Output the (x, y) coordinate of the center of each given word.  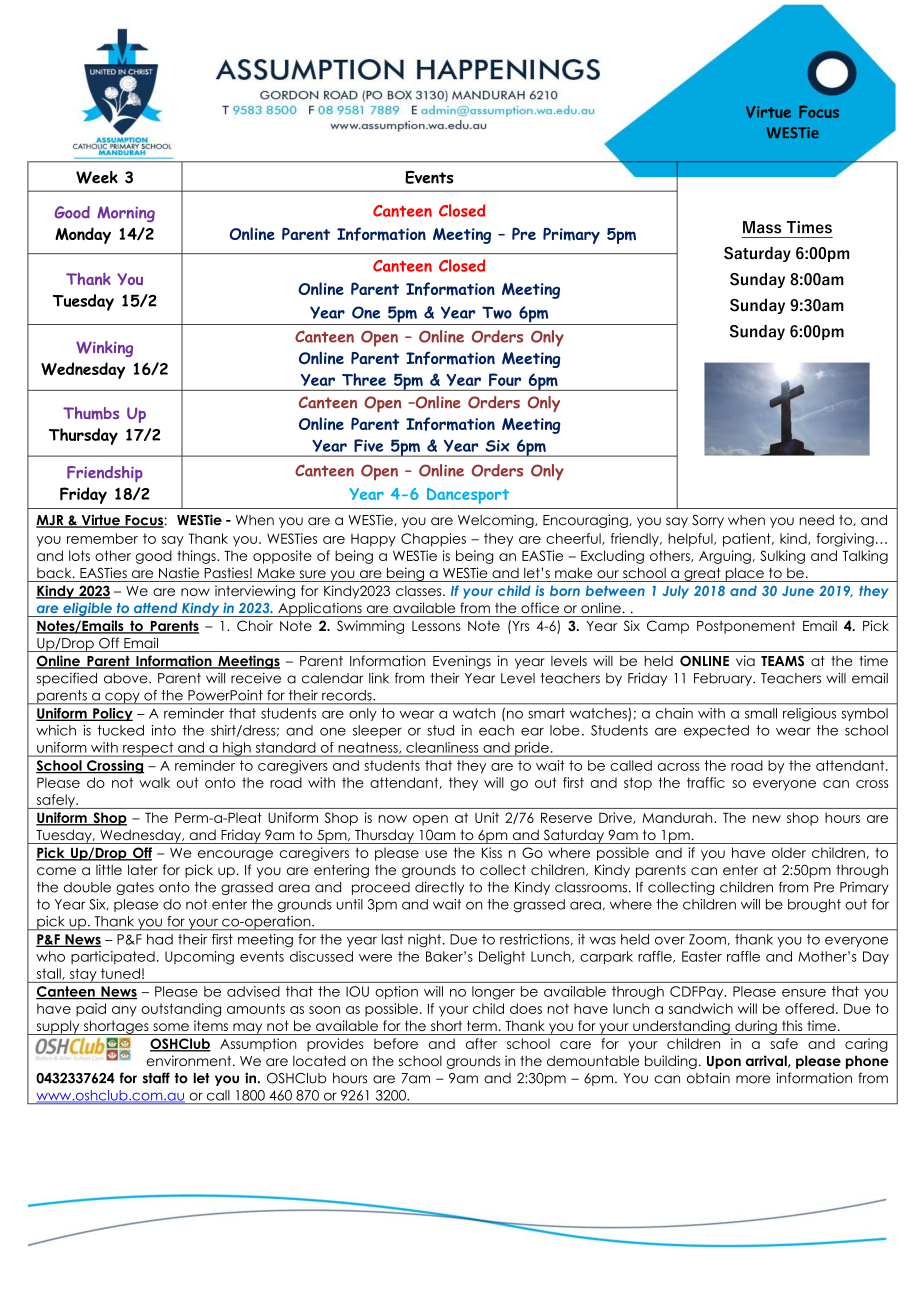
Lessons (436, 626)
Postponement (746, 627)
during (756, 1027)
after (481, 1043)
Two (497, 312)
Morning (126, 214)
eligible (87, 609)
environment (190, 1060)
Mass (762, 227)
